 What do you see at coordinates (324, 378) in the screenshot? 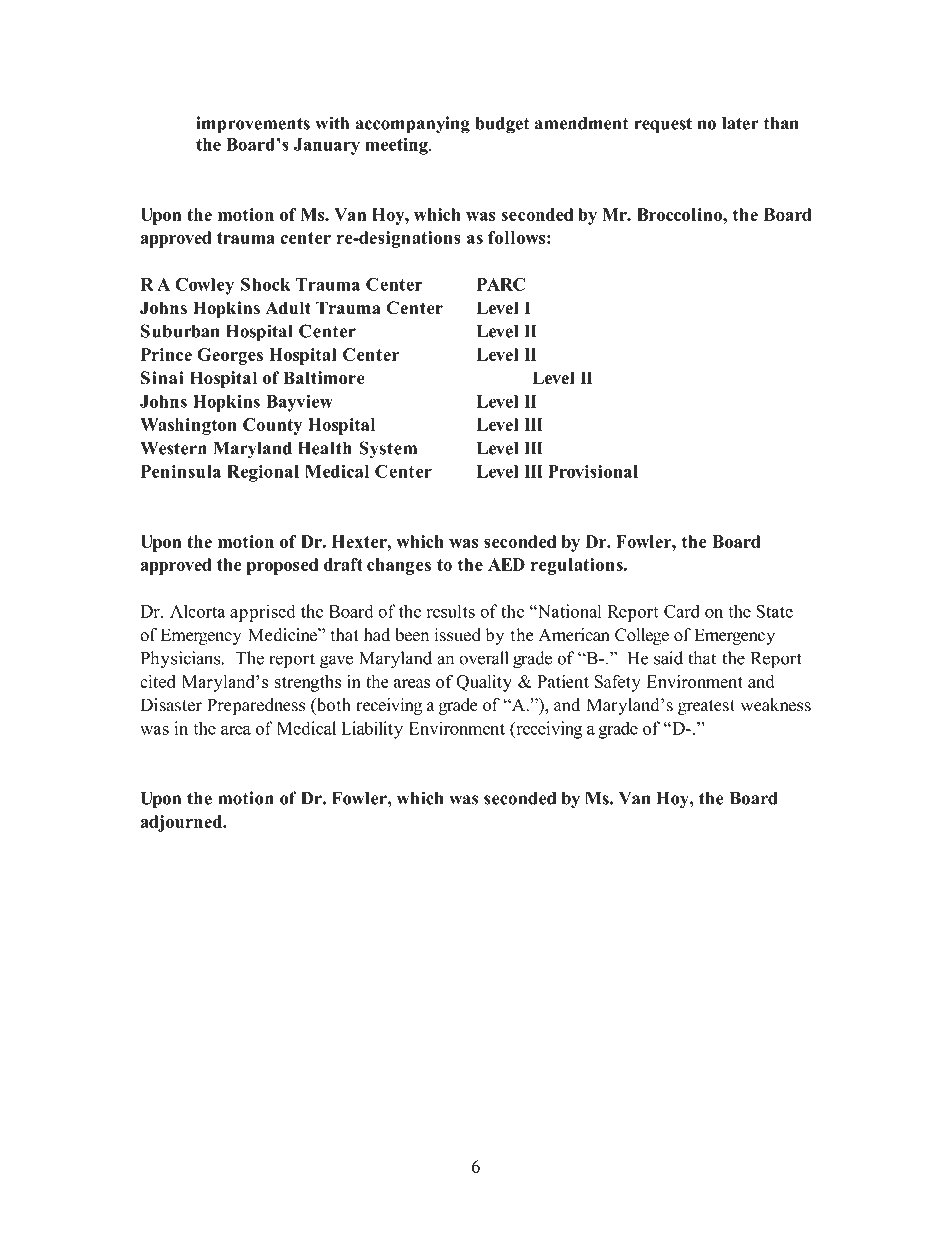
I see `Baltimore` at bounding box center [324, 378].
